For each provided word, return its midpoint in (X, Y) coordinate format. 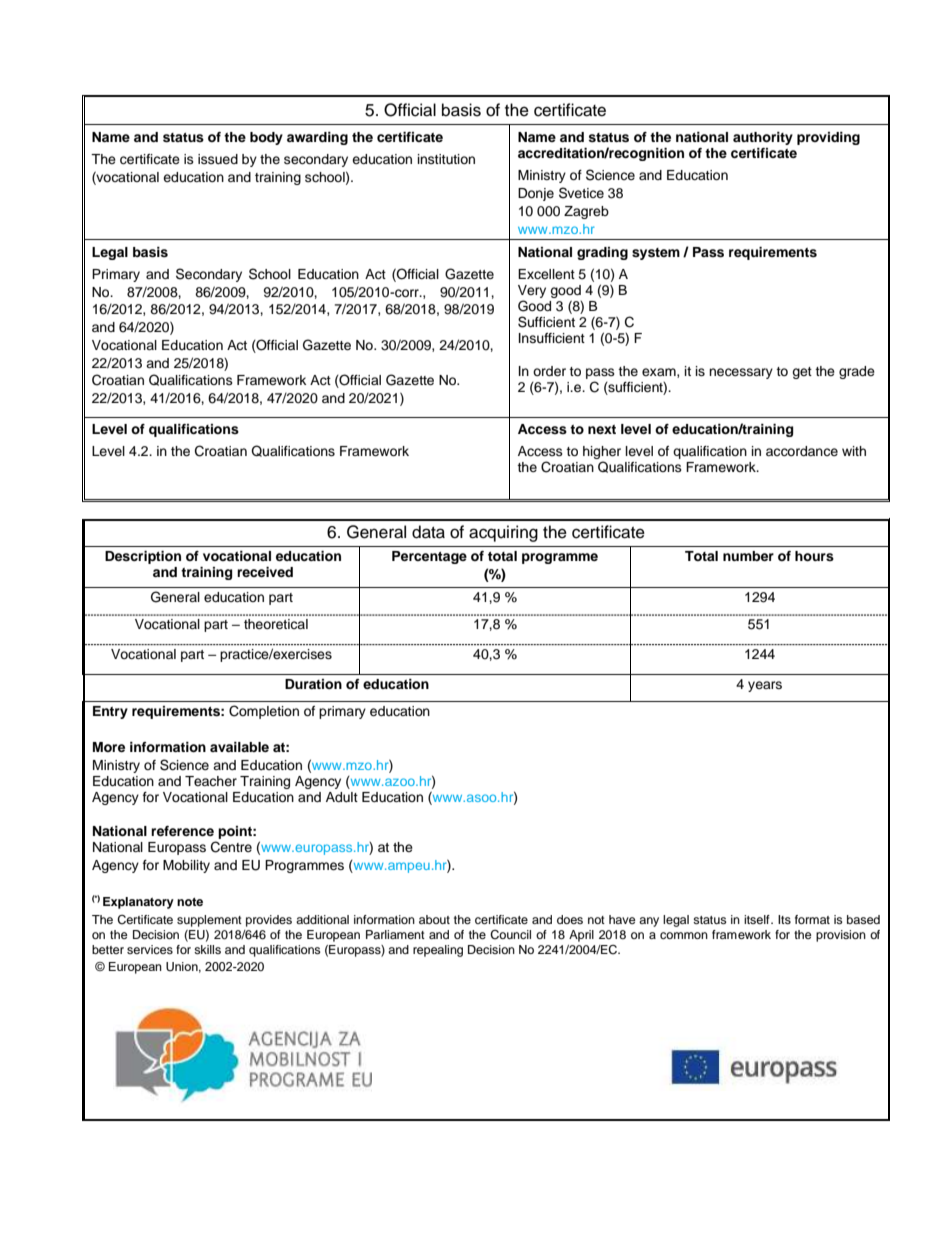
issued (218, 159)
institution (446, 159)
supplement (209, 921)
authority (763, 138)
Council (510, 935)
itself (758, 919)
